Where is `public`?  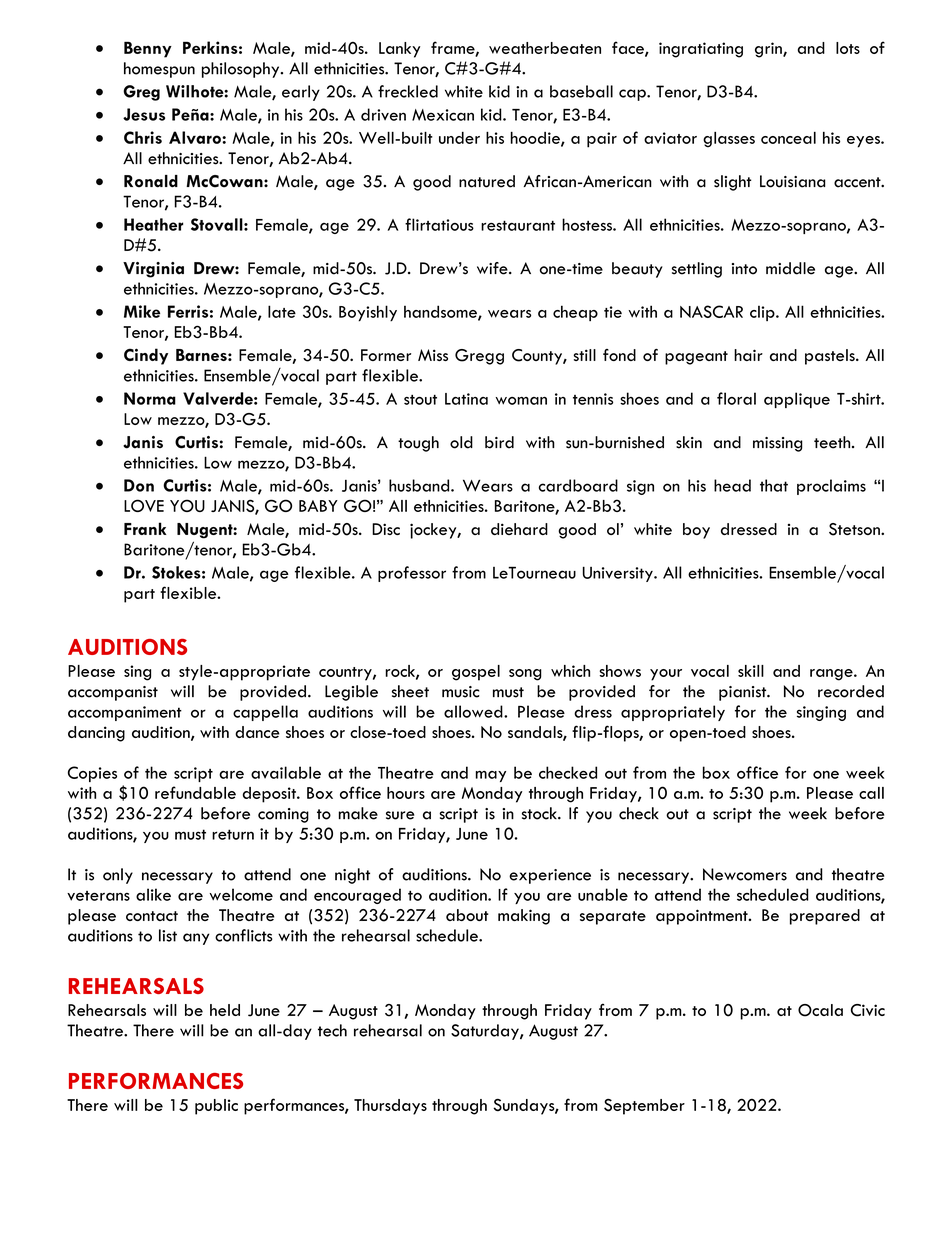 public is located at coordinates (216, 1107).
